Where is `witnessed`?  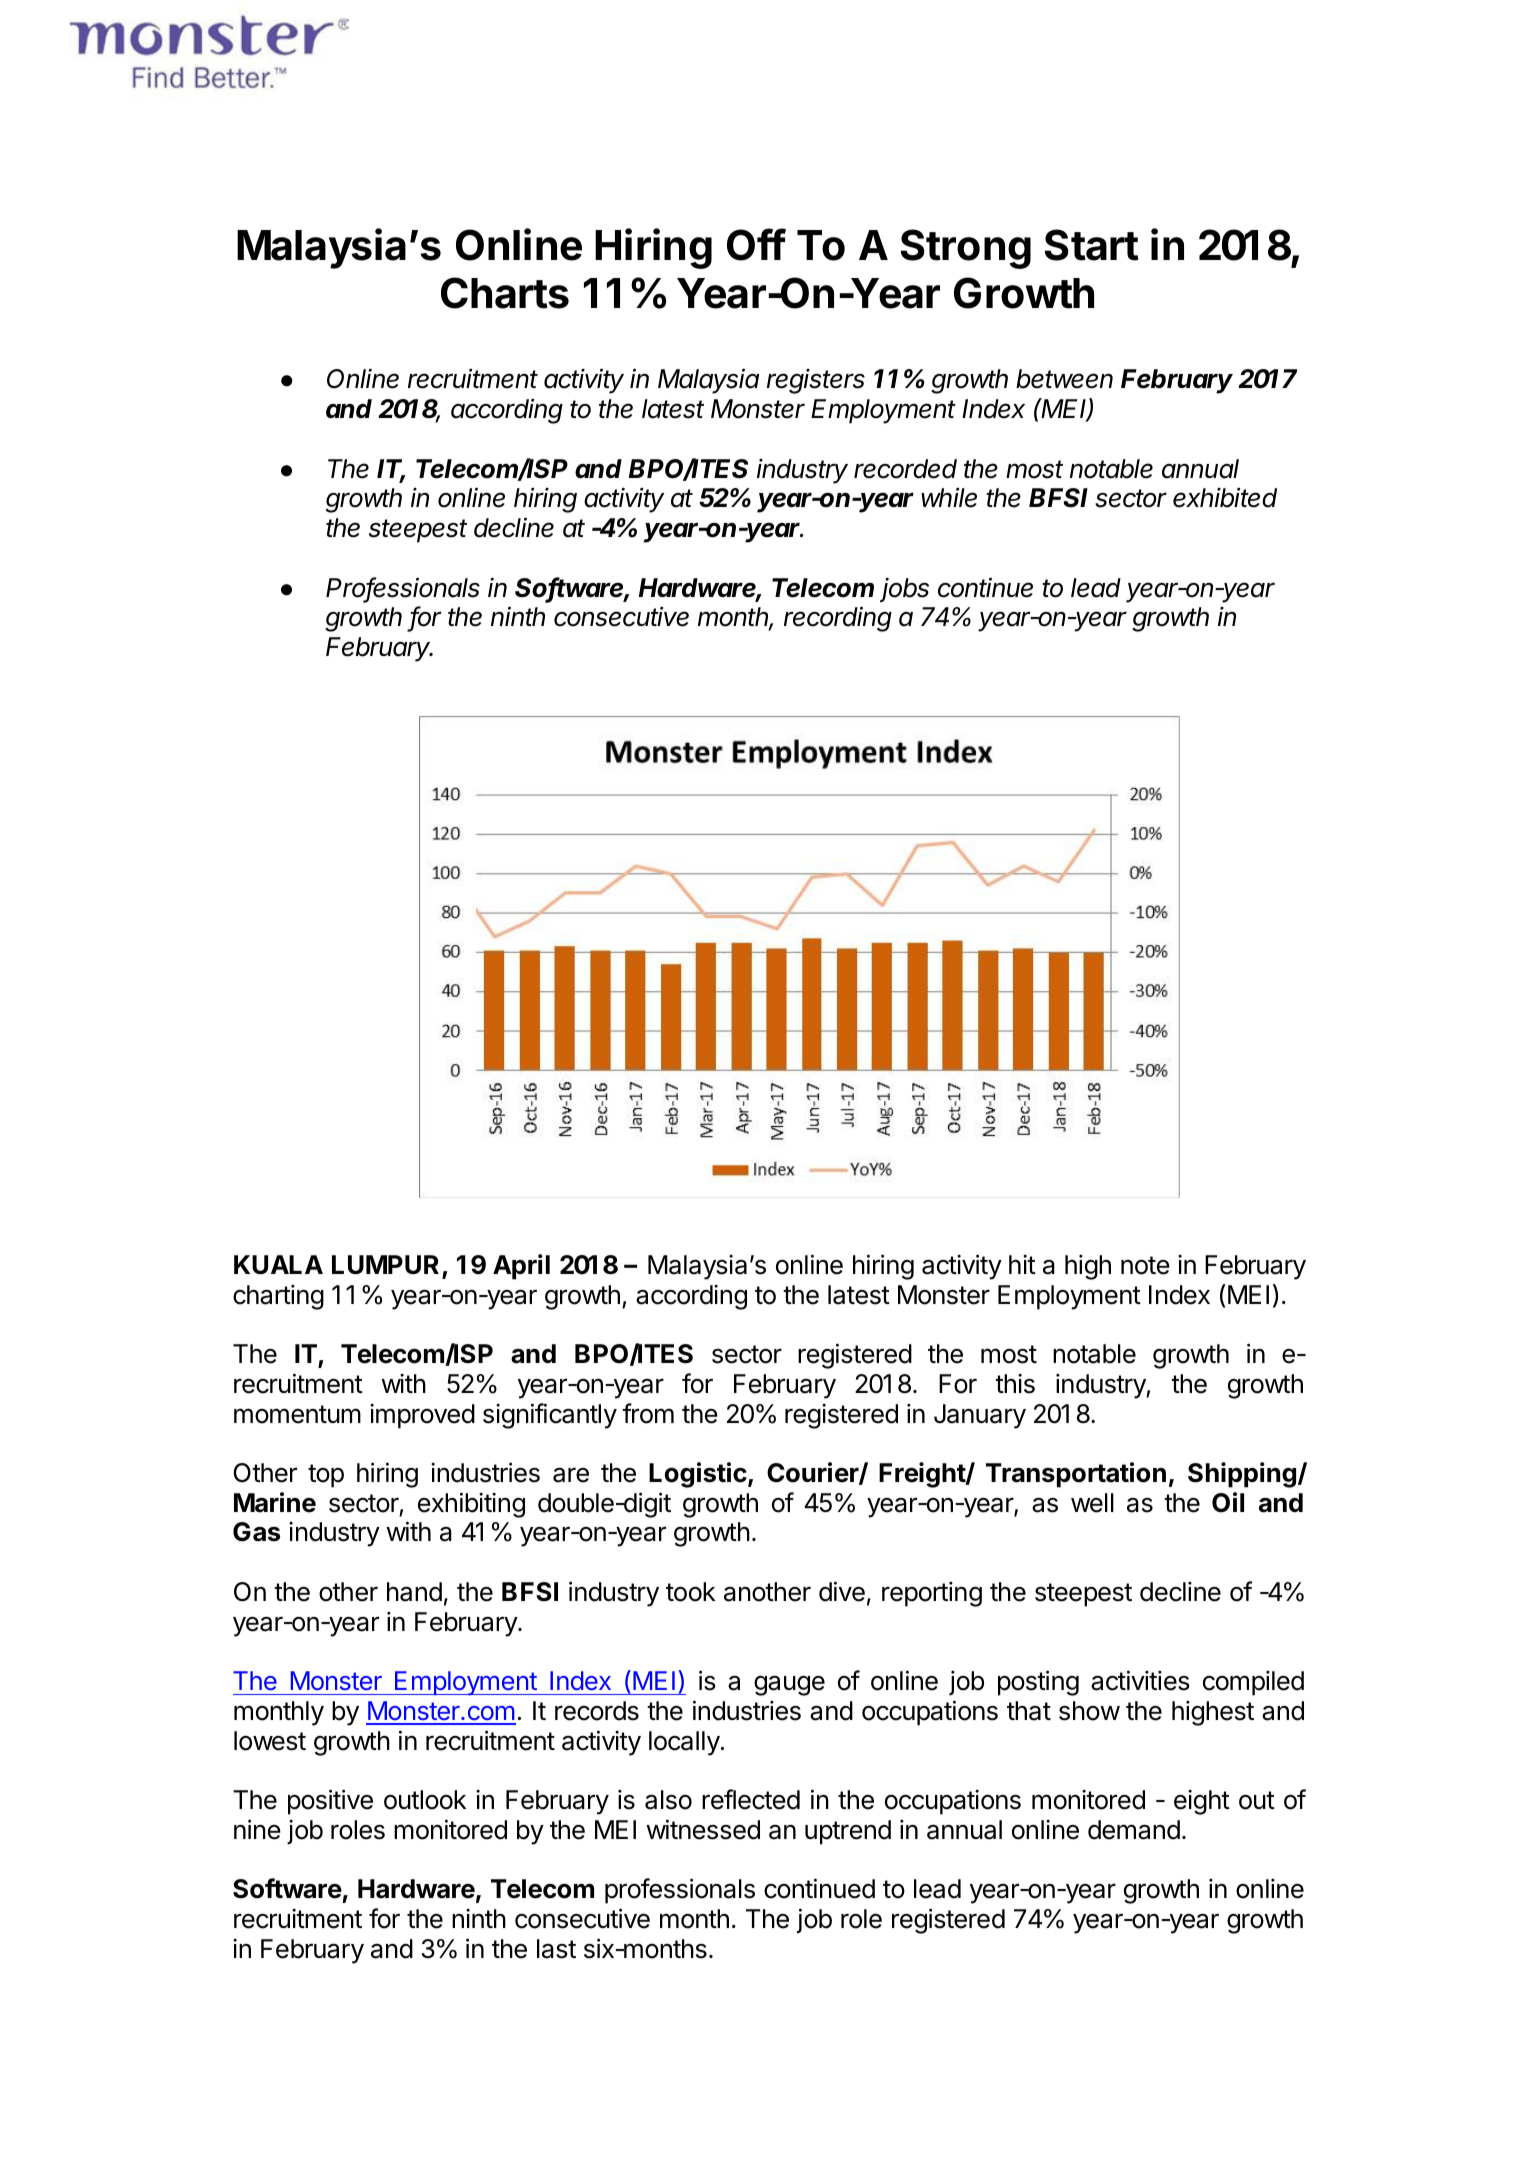 witnessed is located at coordinates (703, 1829).
